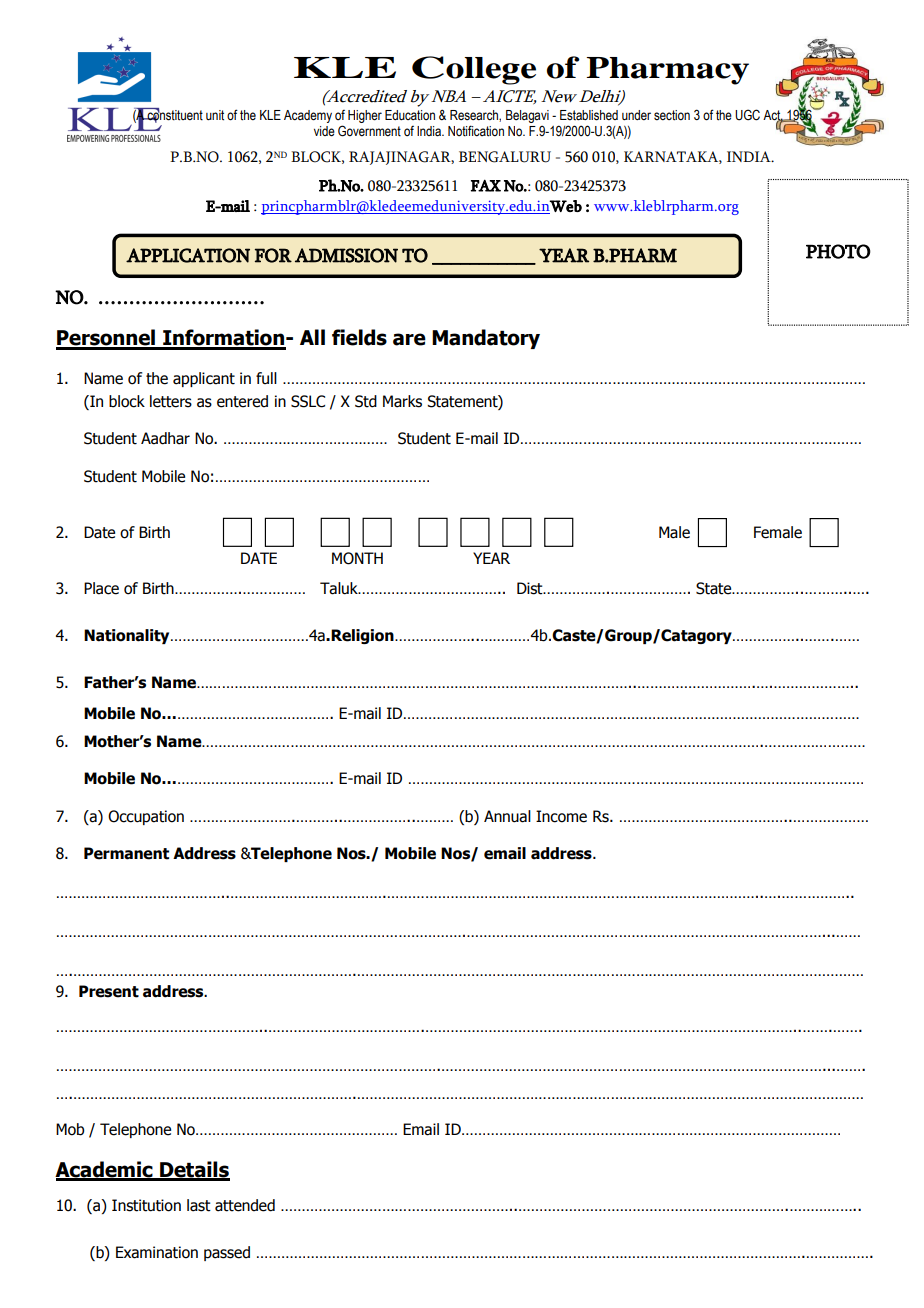  Describe the element at coordinates (531, 588) in the image. I see `Dist` at that location.
